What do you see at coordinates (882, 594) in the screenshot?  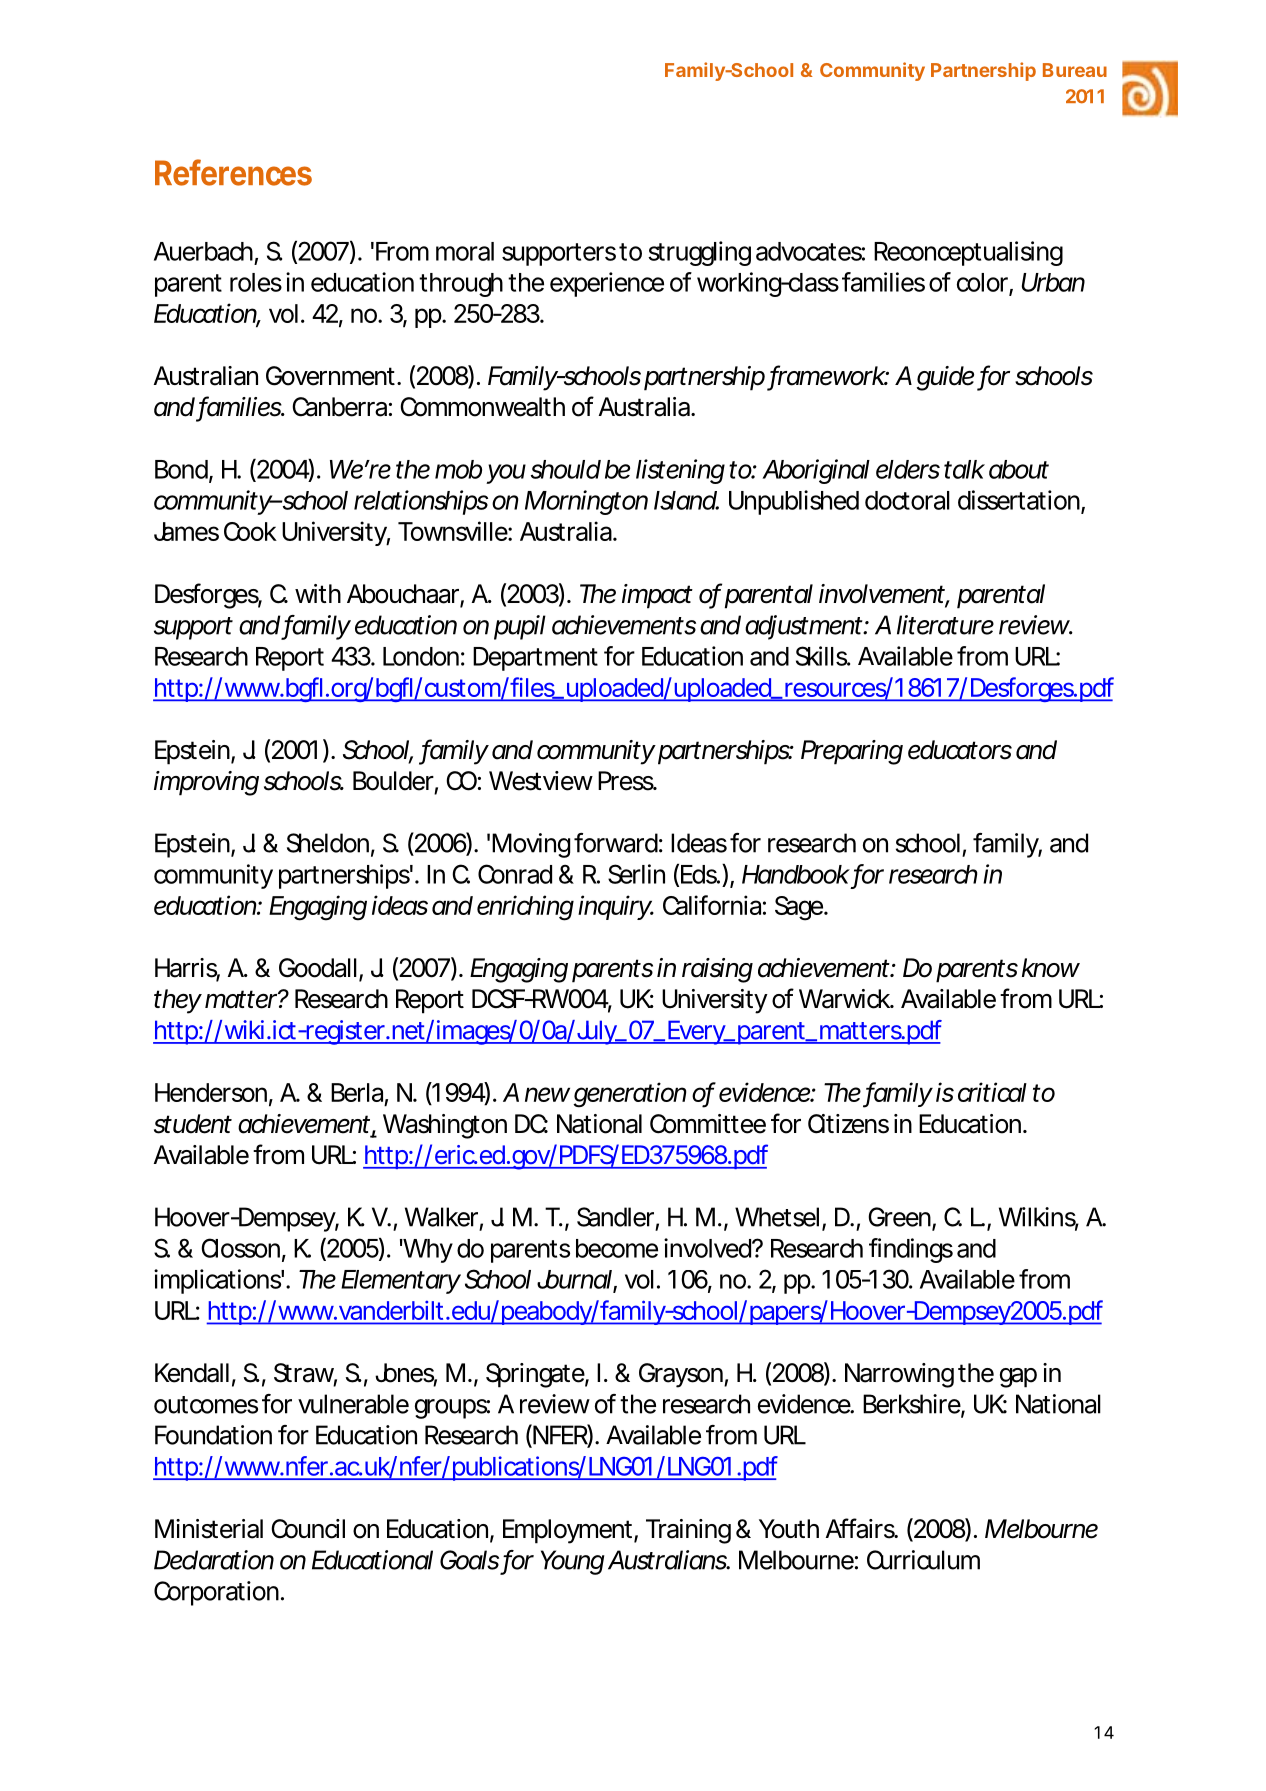 I see `involvement` at bounding box center [882, 594].
